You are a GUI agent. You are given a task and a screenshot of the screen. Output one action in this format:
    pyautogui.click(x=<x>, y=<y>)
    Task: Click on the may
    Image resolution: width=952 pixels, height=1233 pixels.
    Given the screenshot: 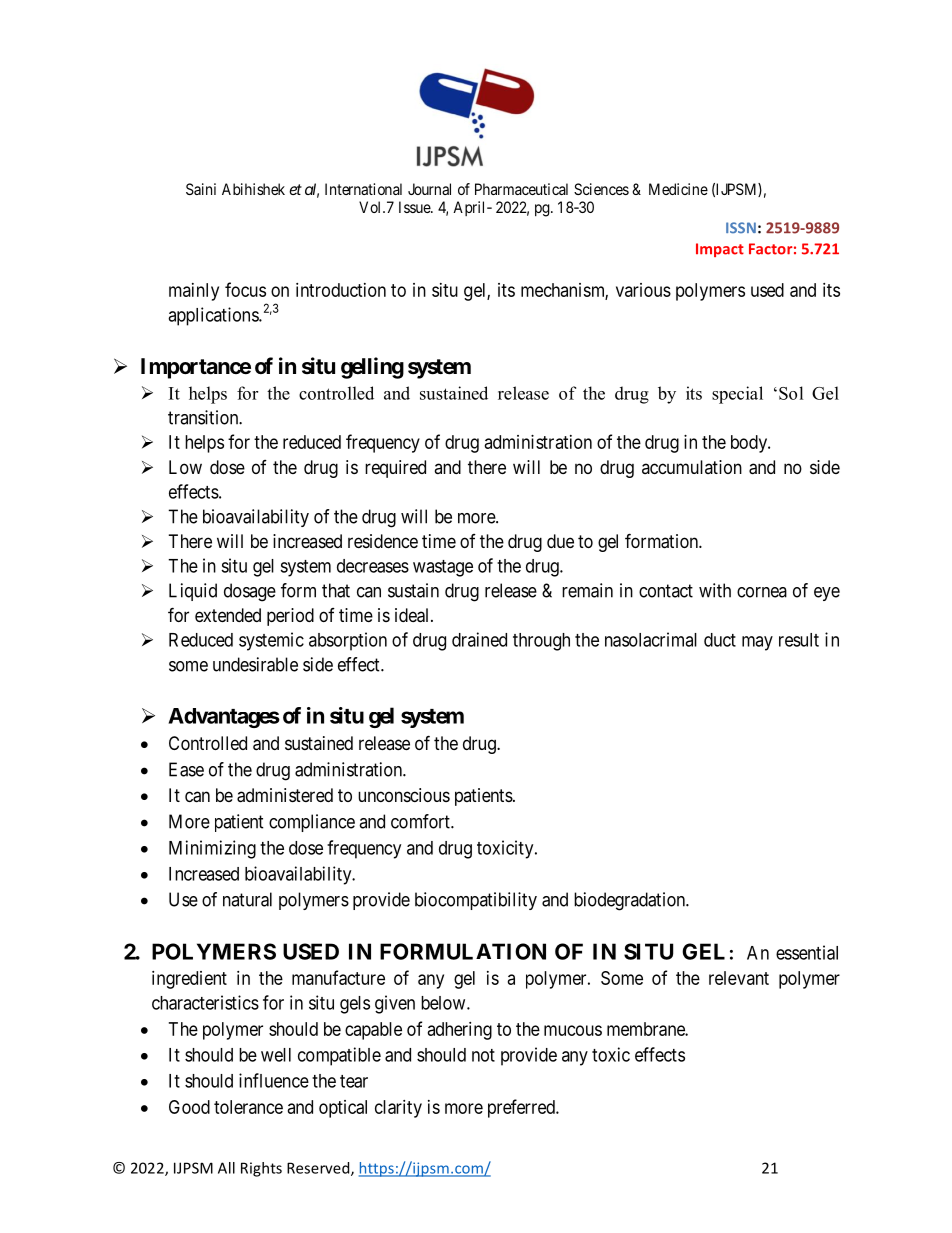 What is the action you would take?
    pyautogui.click(x=757, y=643)
